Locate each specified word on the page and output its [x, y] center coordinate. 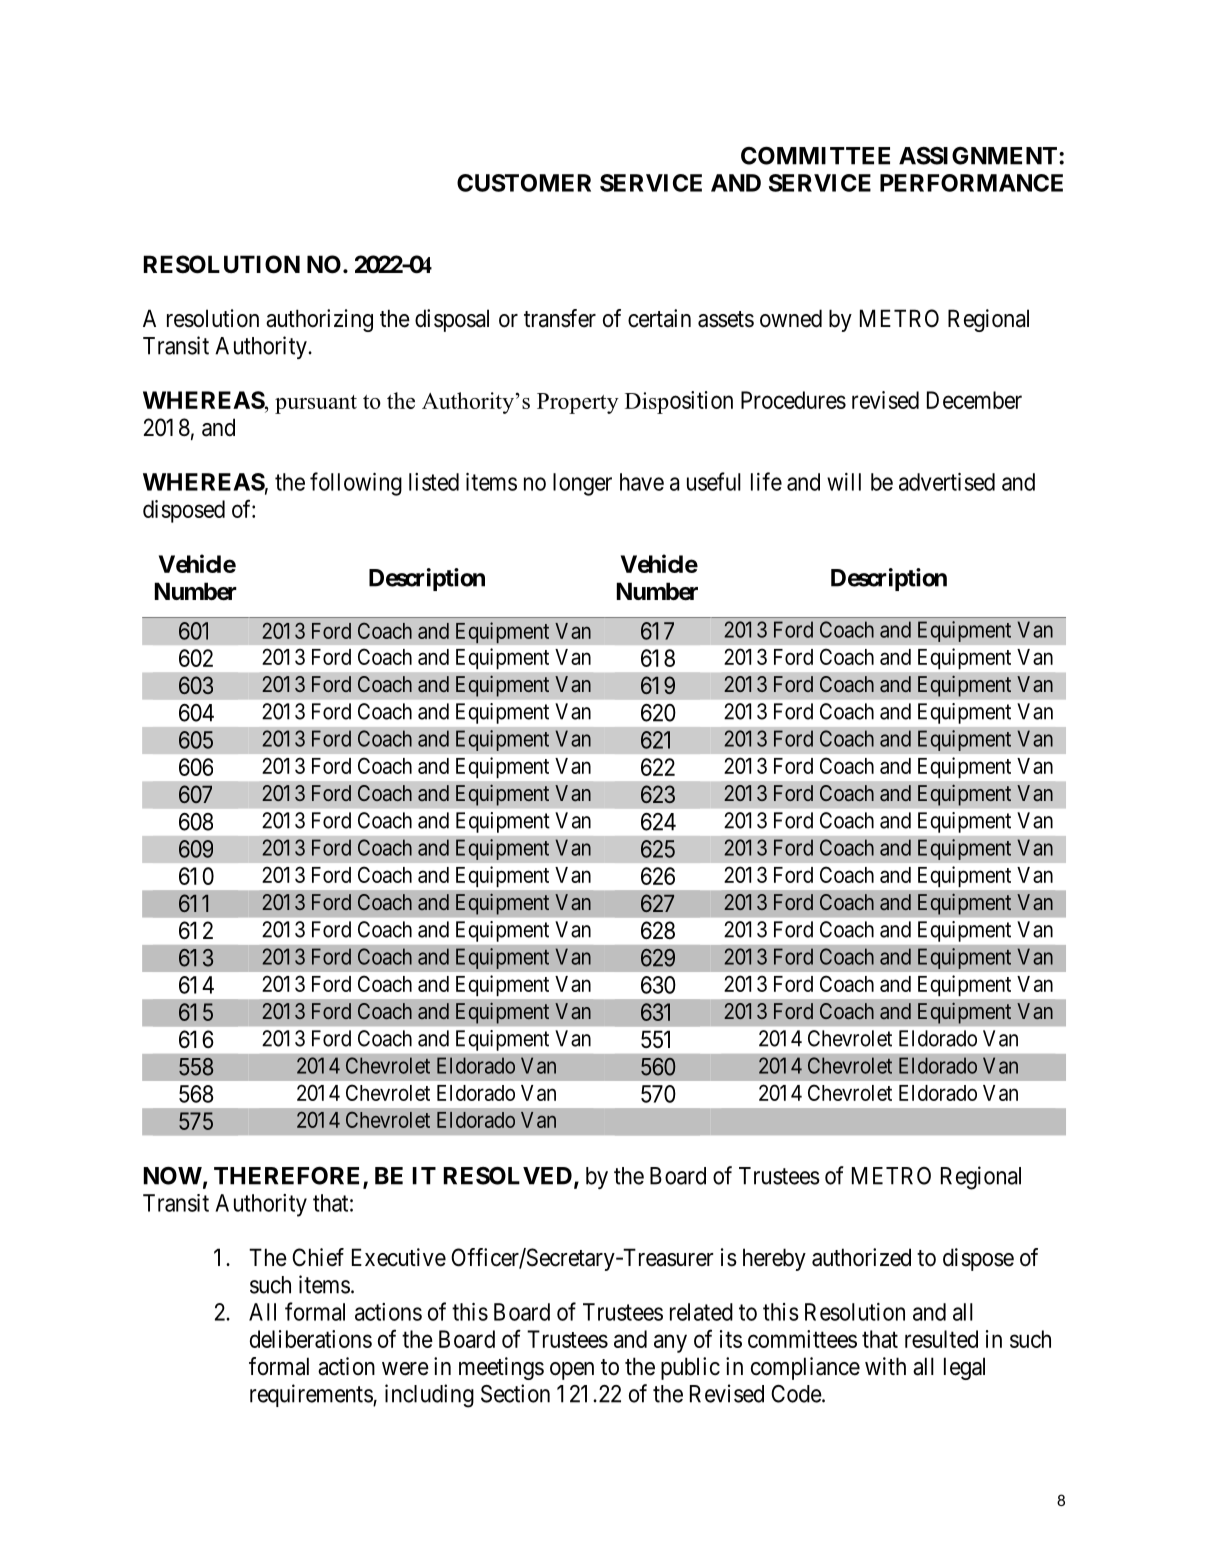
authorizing [319, 320]
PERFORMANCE [971, 183]
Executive [399, 1257]
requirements [312, 1395]
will [844, 482]
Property [578, 403]
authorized [861, 1257]
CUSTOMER [524, 183]
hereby [774, 1259]
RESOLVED [508, 1175]
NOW [173, 1175]
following [356, 484]
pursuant [316, 404]
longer [582, 484]
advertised [947, 482]
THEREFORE [289, 1176]
